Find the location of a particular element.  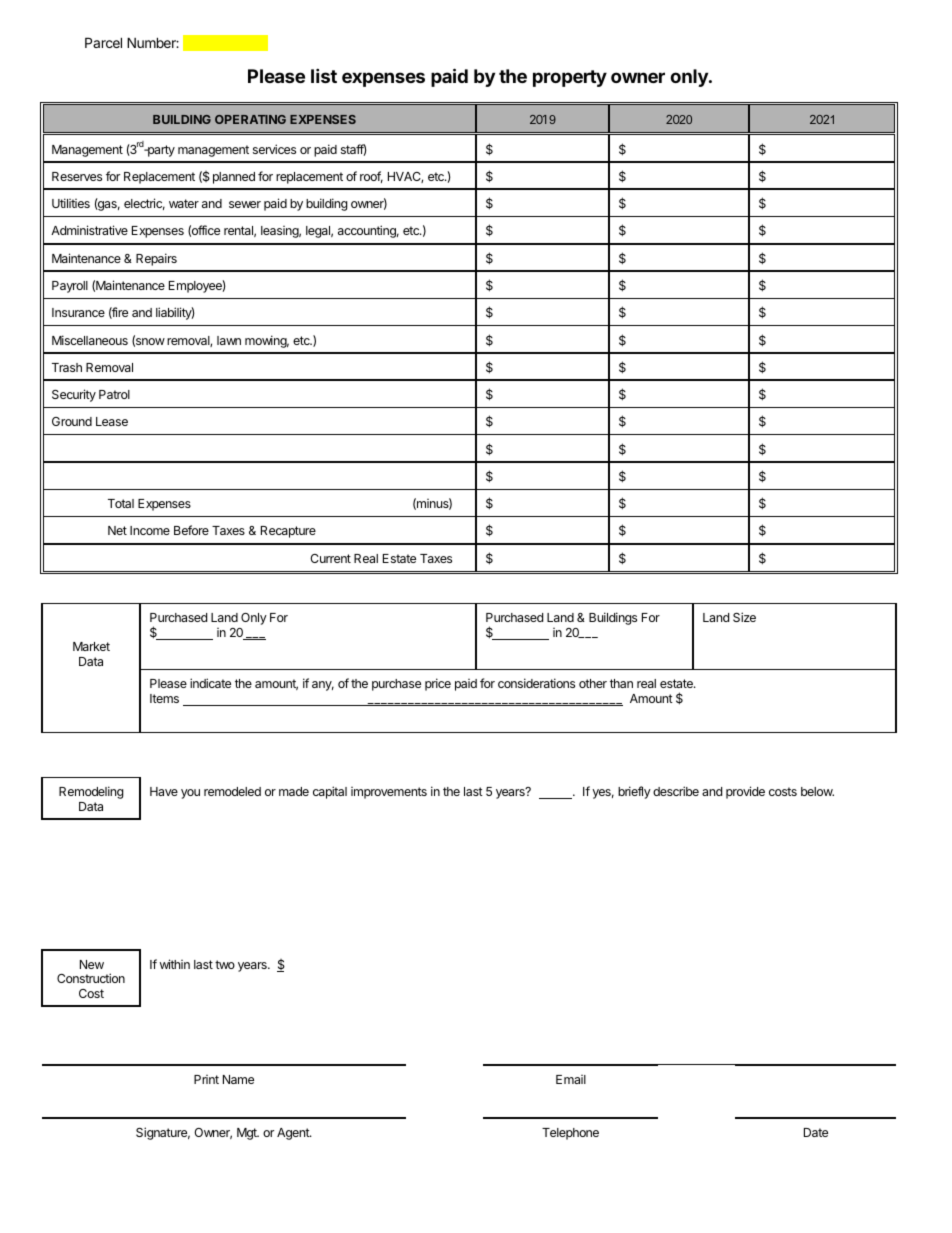

Miscellaneous is located at coordinates (90, 340).
